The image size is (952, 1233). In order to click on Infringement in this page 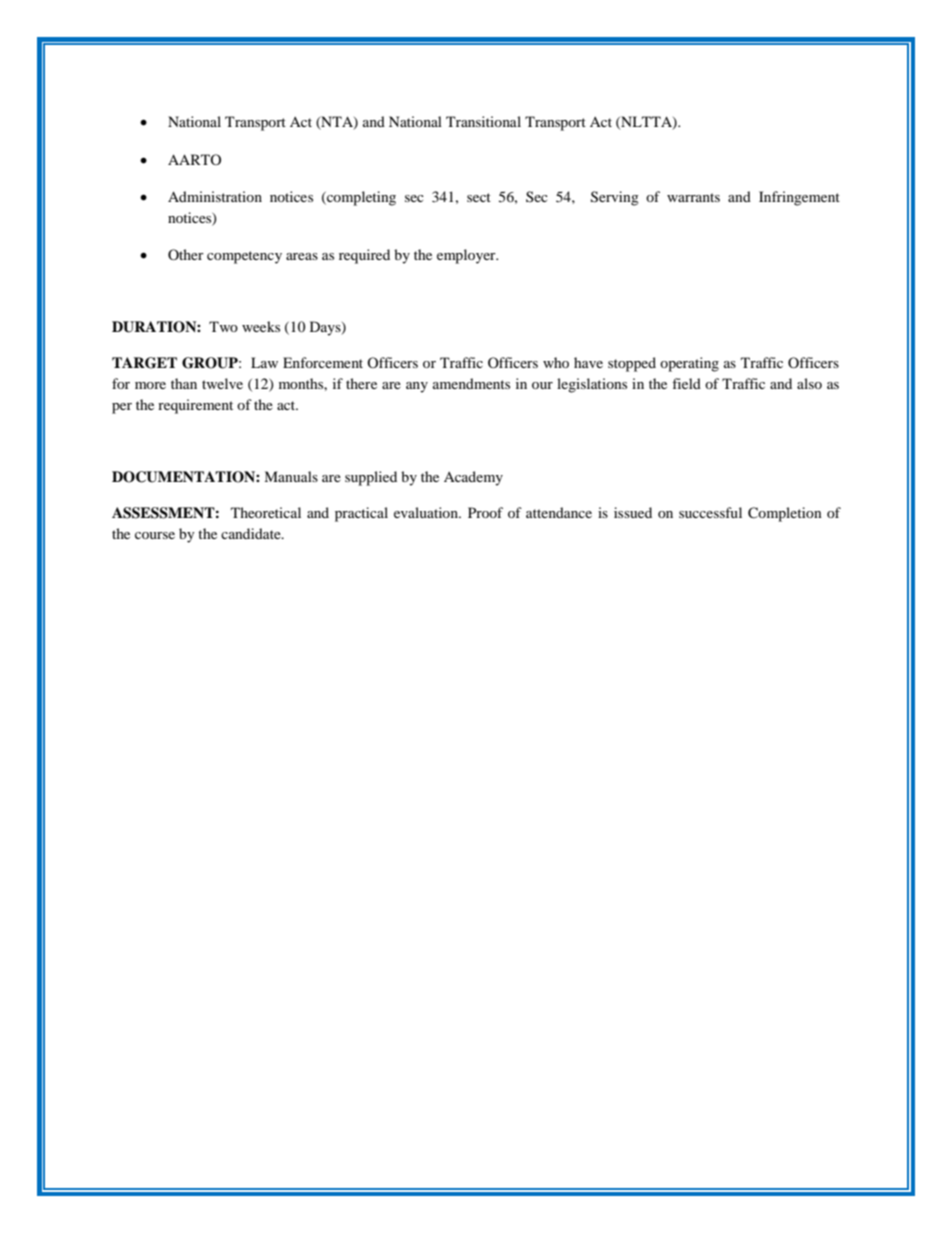, I will do `click(799, 198)`.
